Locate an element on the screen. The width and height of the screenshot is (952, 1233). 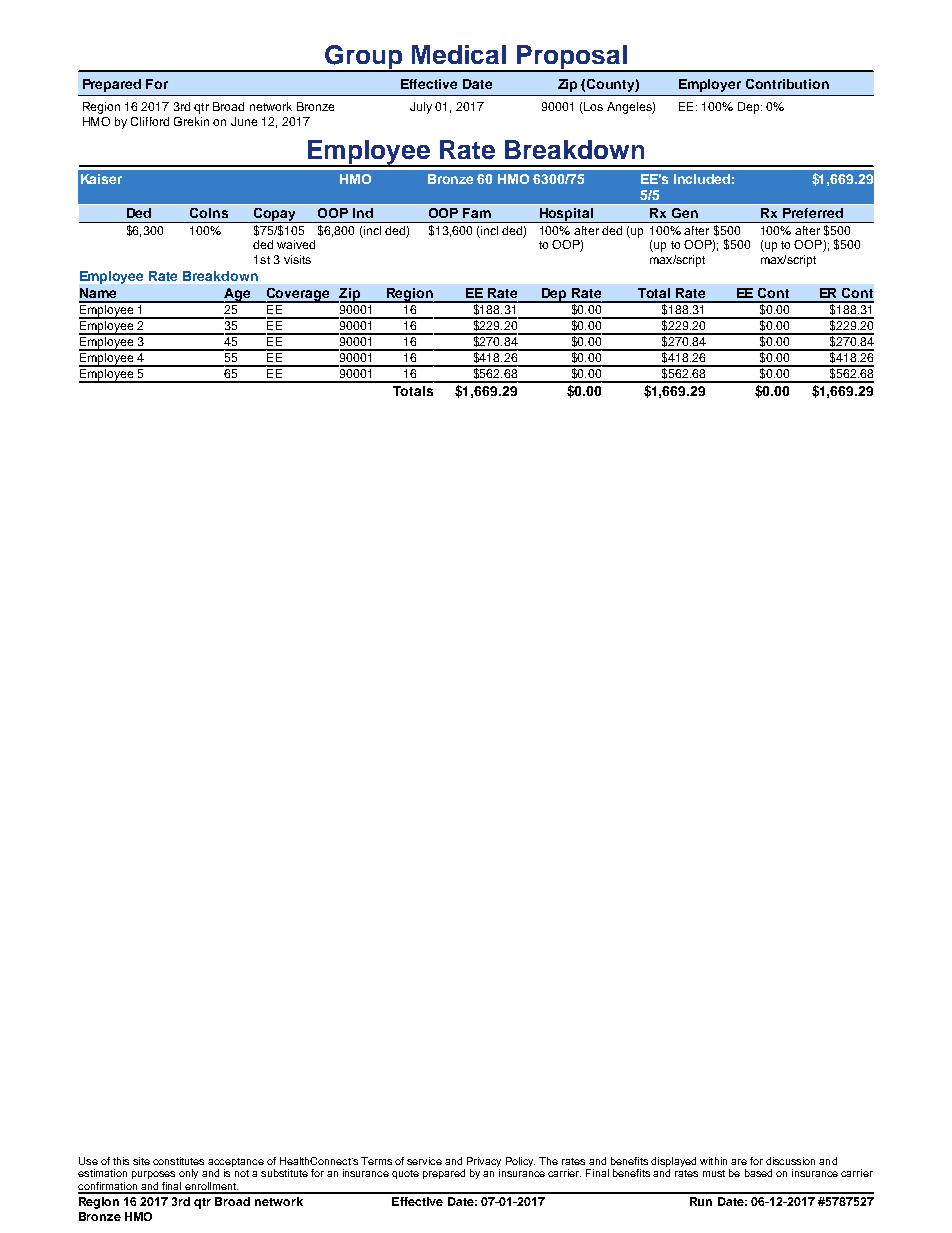
Coverage is located at coordinates (298, 295).
